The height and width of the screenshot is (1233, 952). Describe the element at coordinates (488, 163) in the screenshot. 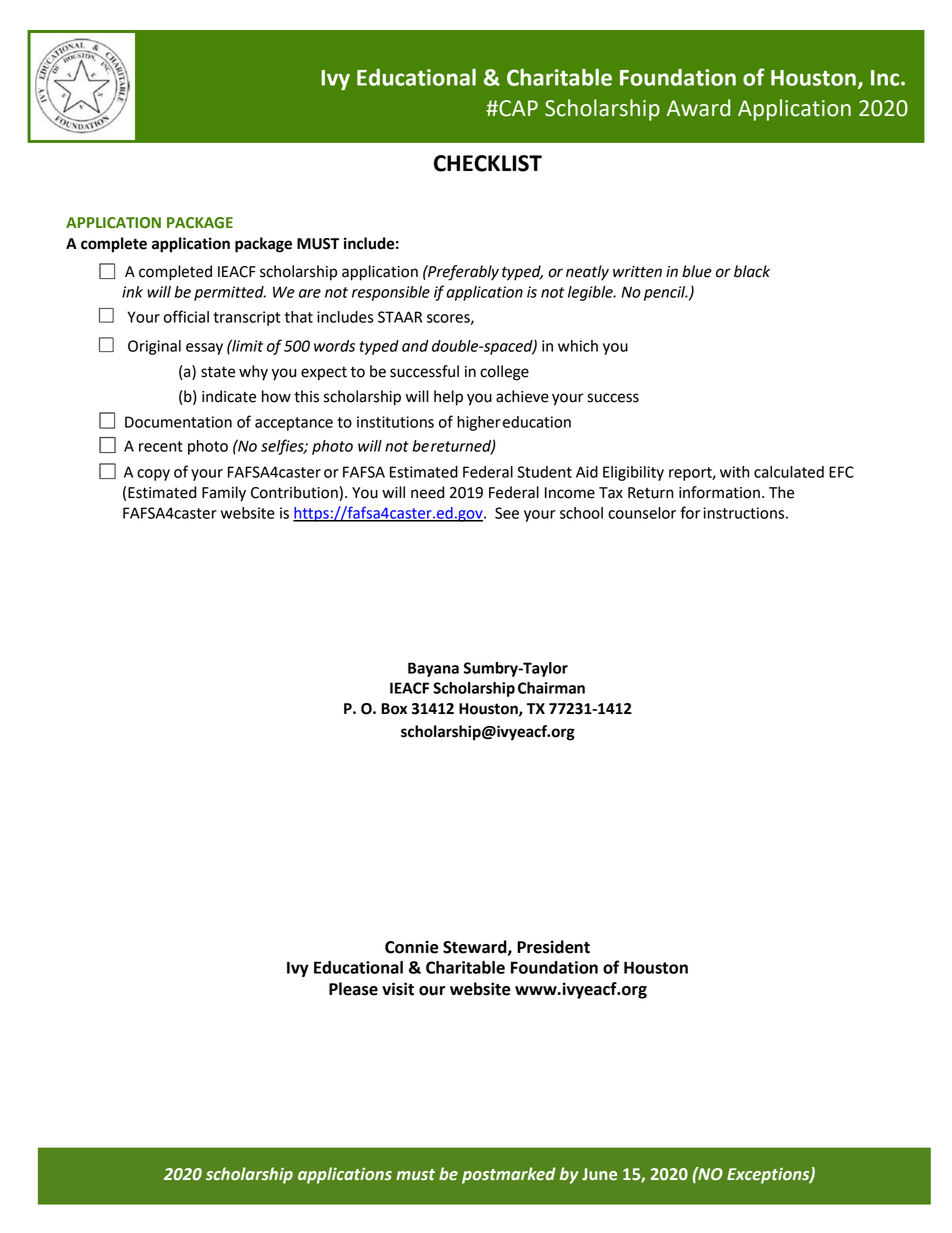

I see `CHECKLIST` at that location.
